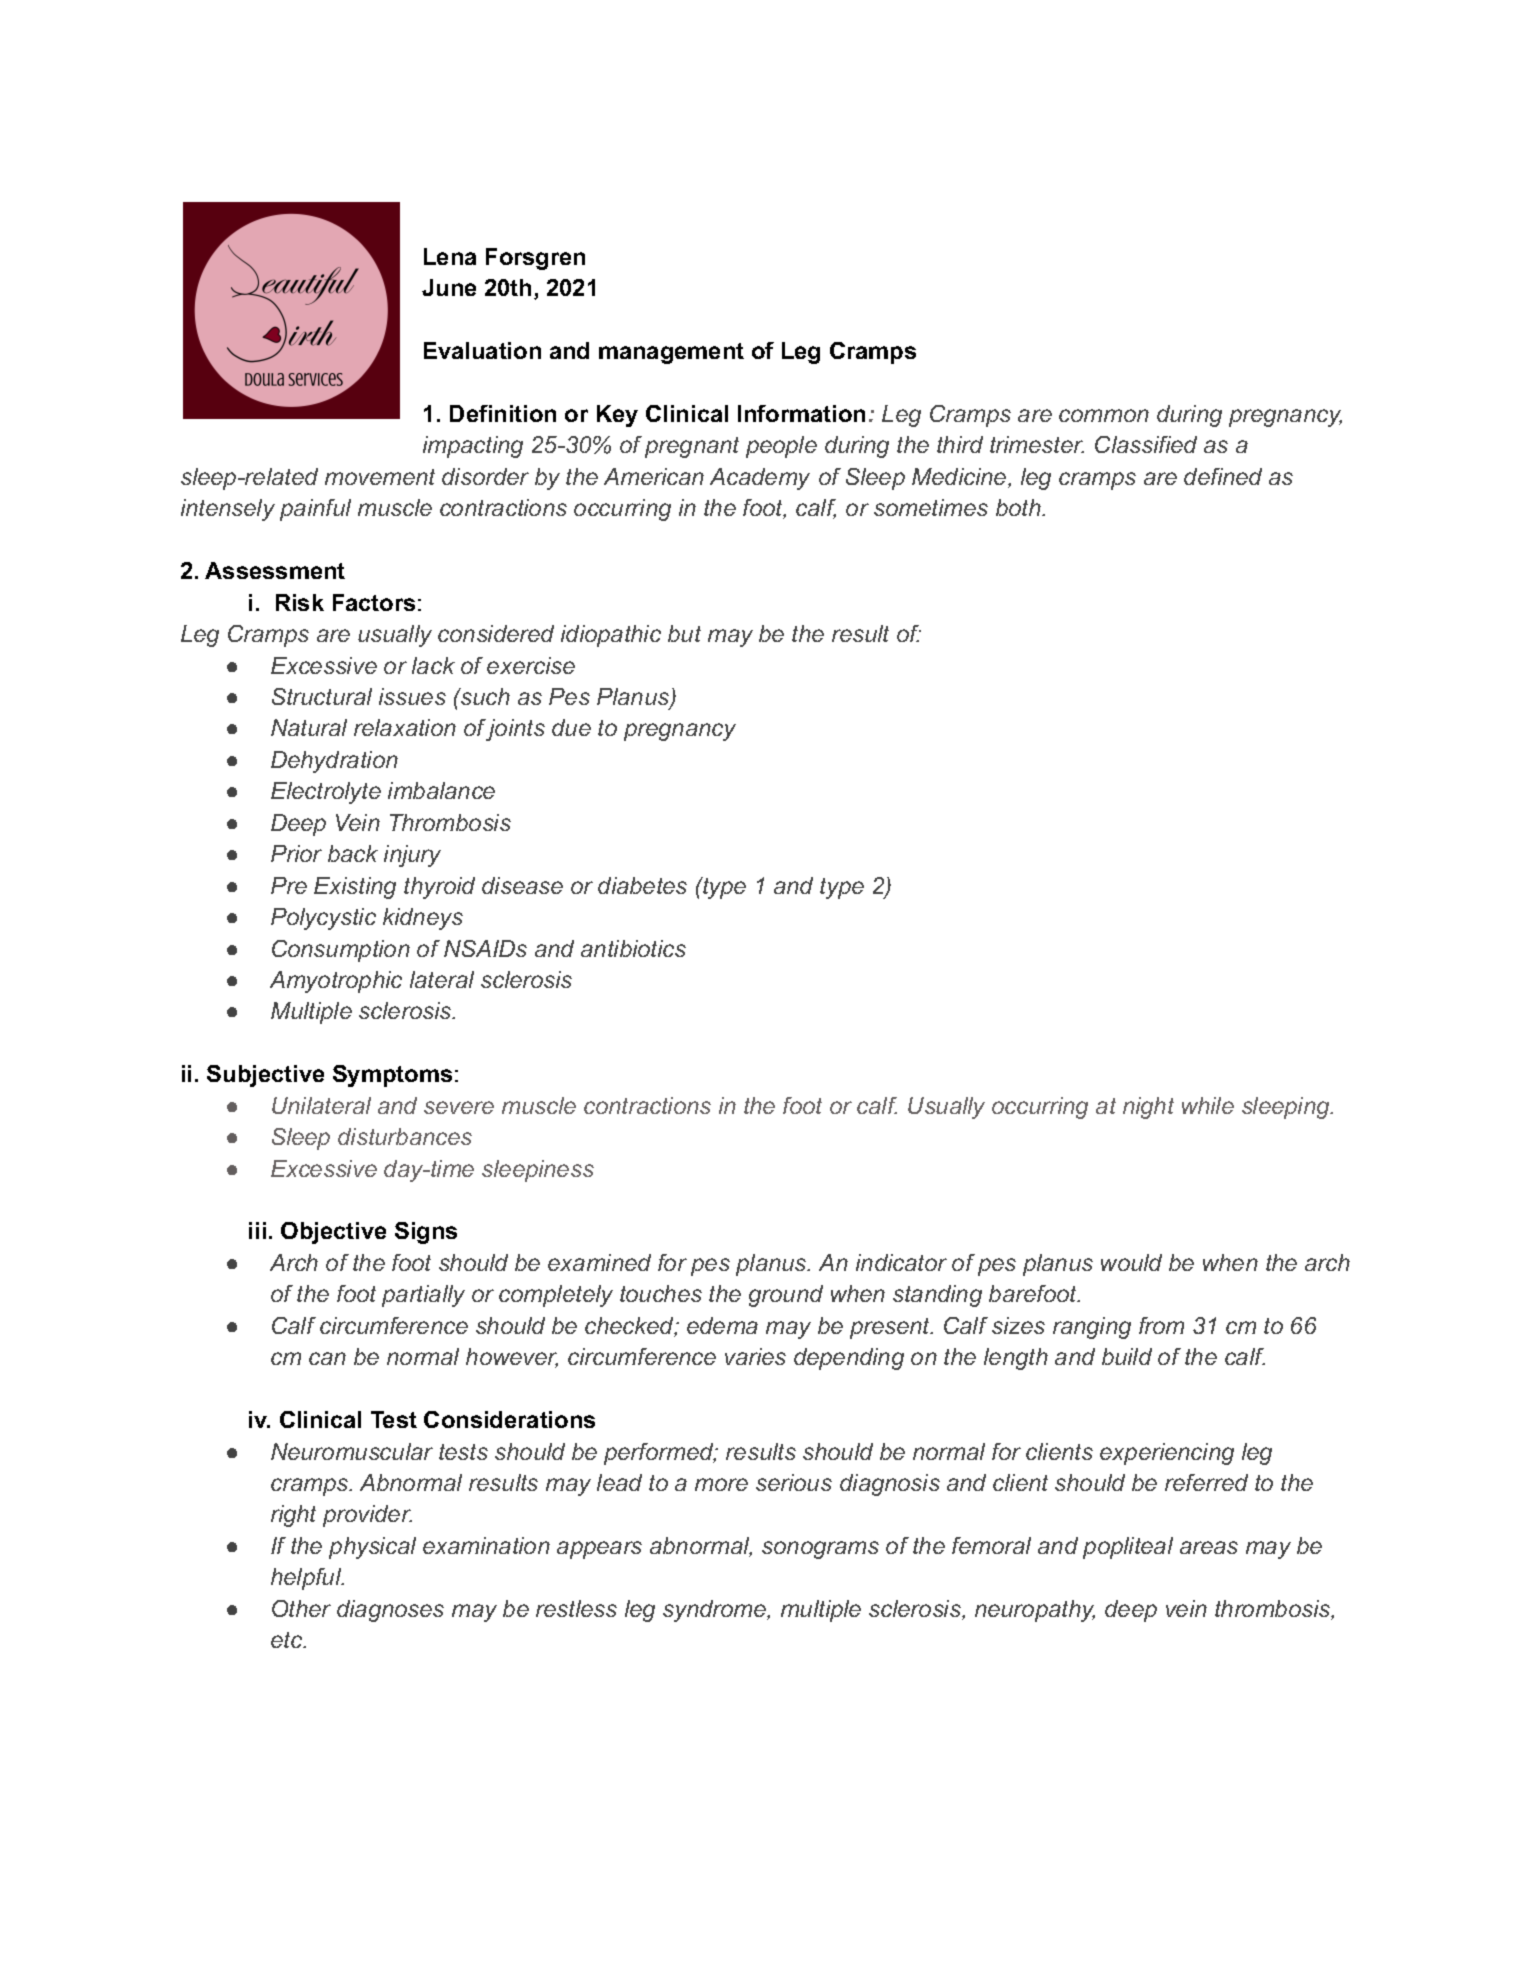 The width and height of the image is (1532, 1982). I want to click on management, so click(671, 353).
